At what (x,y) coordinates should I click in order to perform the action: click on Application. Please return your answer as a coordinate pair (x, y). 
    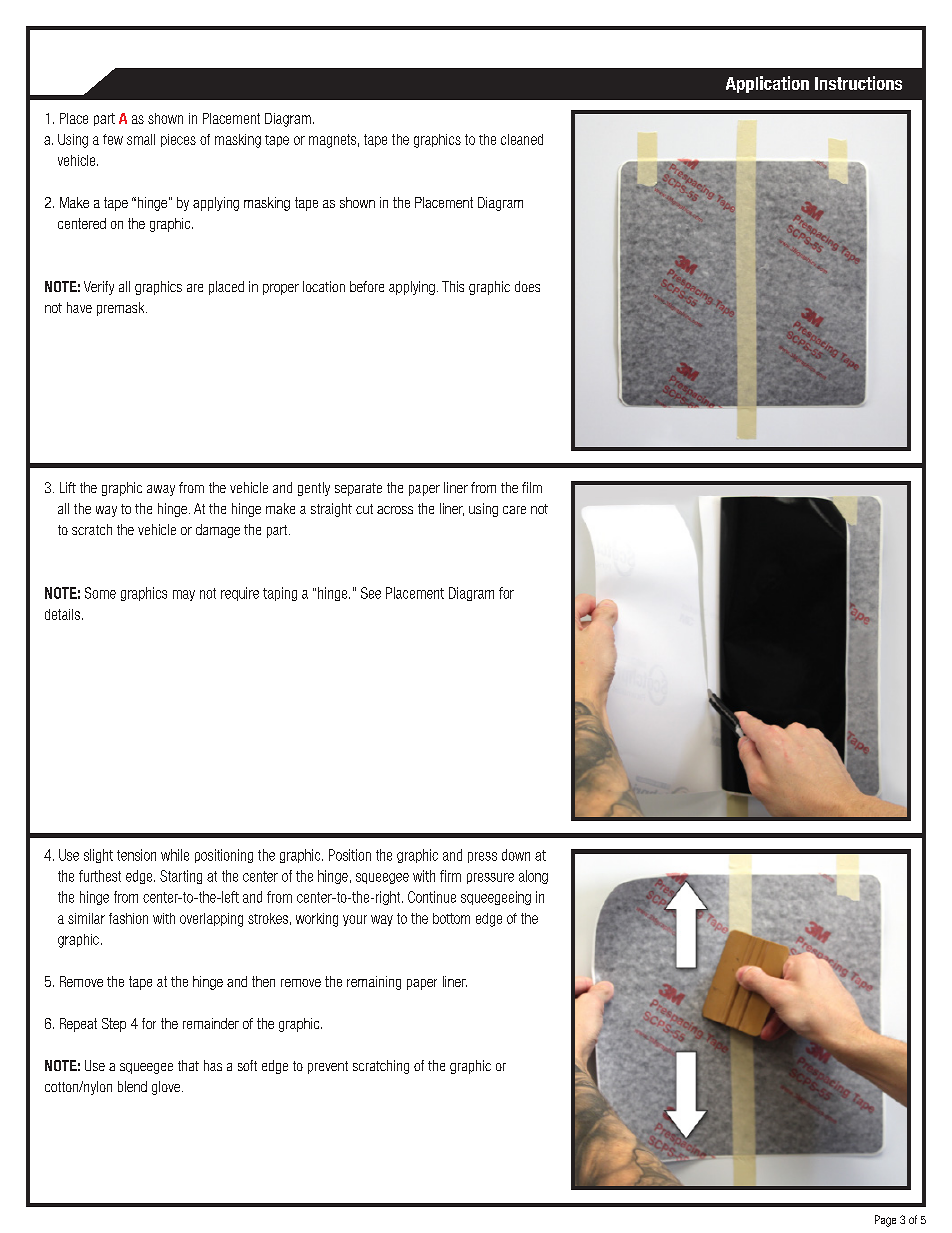
    Looking at the image, I should click on (767, 84).
